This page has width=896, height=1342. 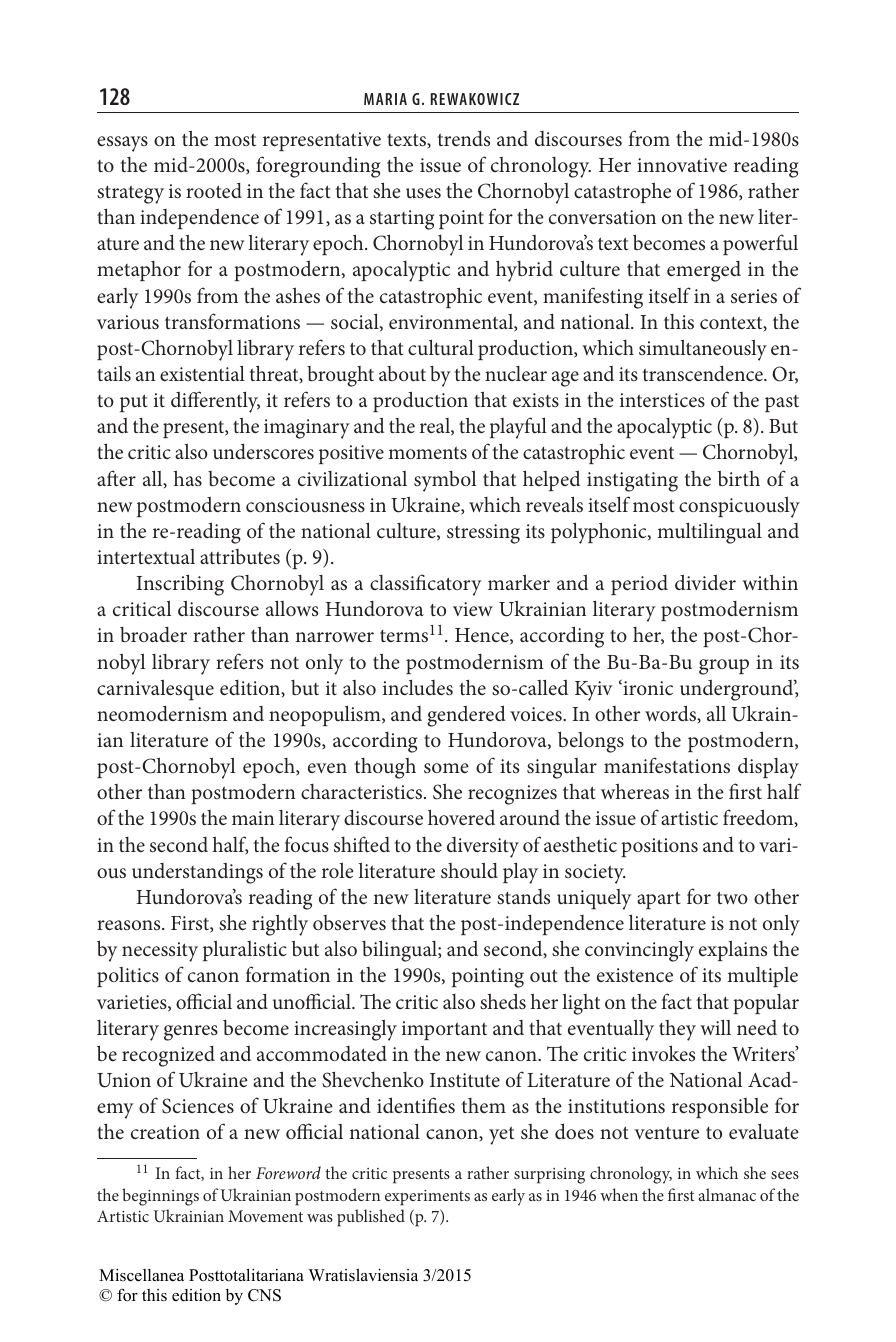 I want to click on gendered, so click(x=466, y=716).
